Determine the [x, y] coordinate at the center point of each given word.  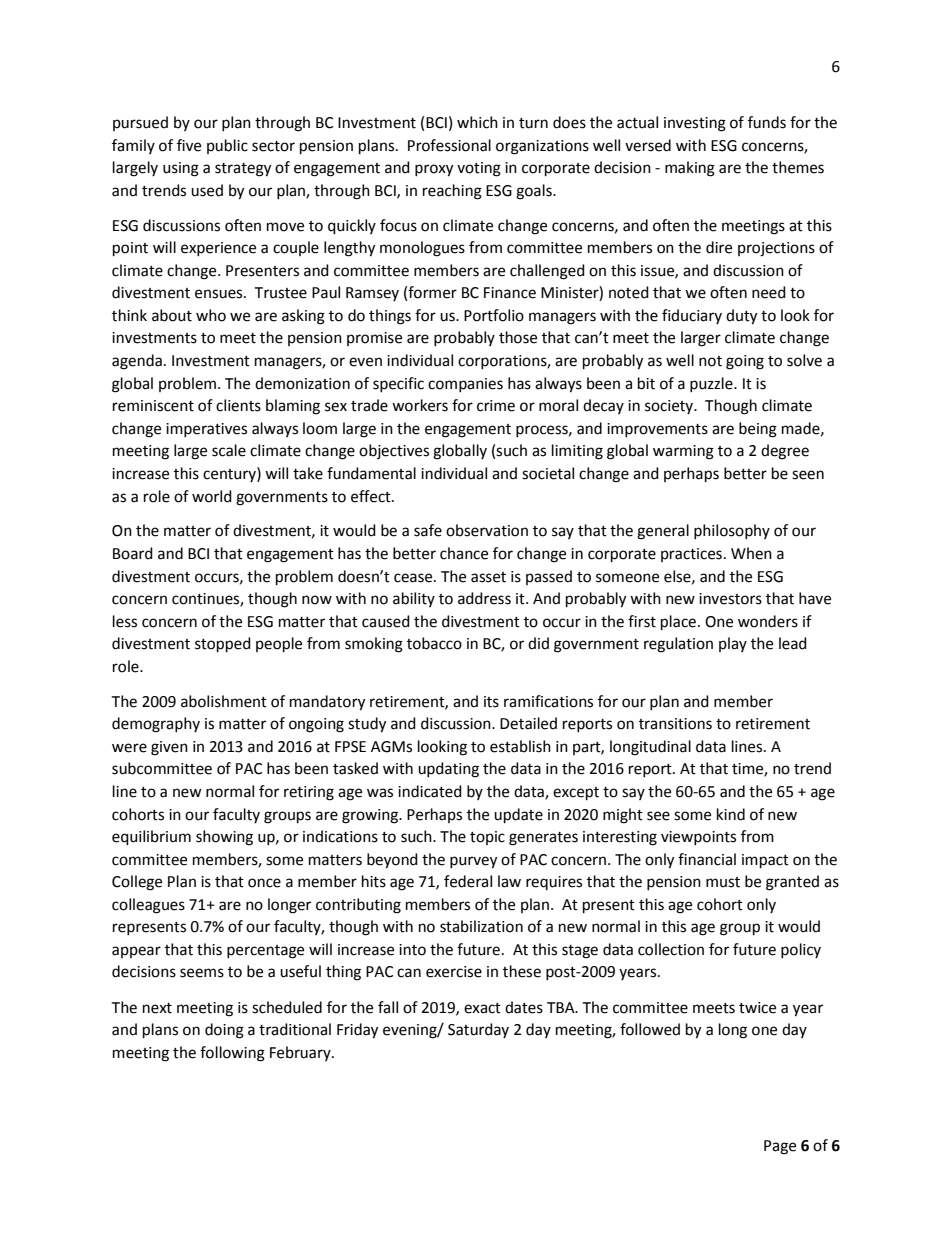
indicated [430, 791]
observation [487, 530]
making [690, 169]
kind [731, 814]
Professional [449, 145]
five [189, 145]
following [232, 1054]
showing [224, 838]
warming [683, 452]
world [212, 496]
